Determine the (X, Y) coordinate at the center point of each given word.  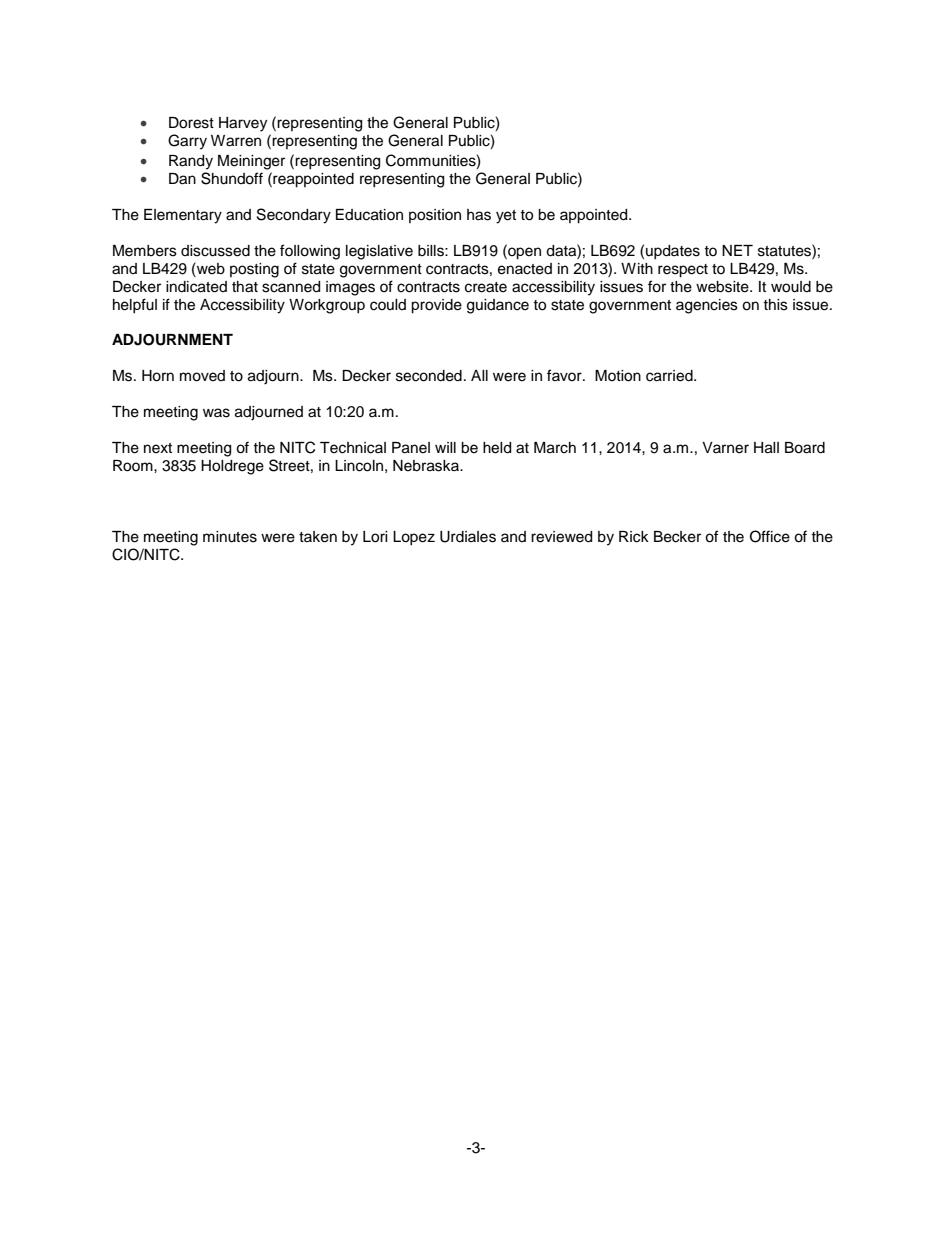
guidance (498, 306)
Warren (236, 141)
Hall (766, 448)
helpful (135, 305)
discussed (215, 251)
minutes (230, 537)
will (445, 447)
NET (737, 250)
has (479, 215)
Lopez (414, 538)
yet (506, 217)
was (216, 413)
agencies (707, 306)
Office (770, 536)
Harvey (243, 124)
